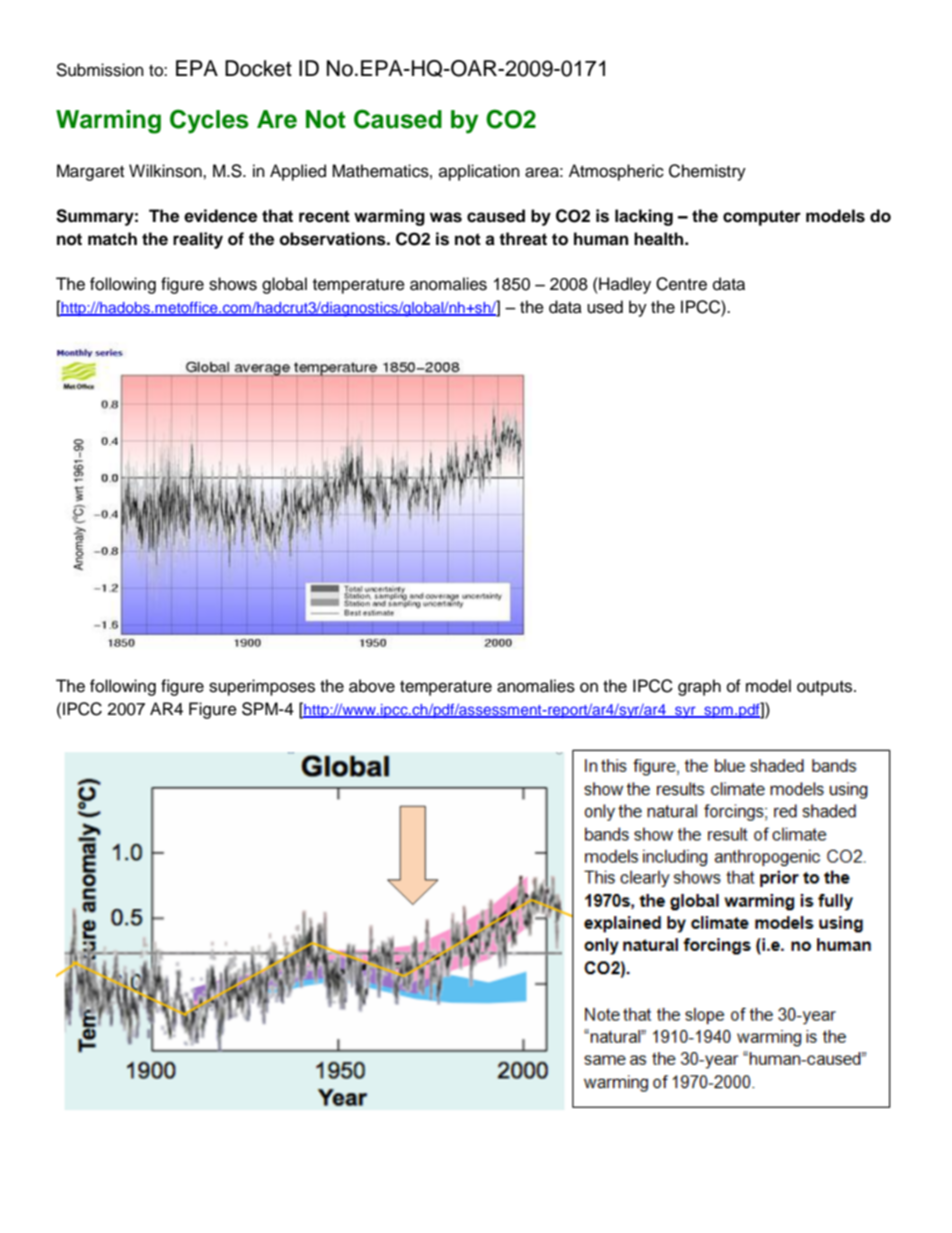 The height and width of the screenshot is (1233, 952). I want to click on Cycles, so click(209, 121).
